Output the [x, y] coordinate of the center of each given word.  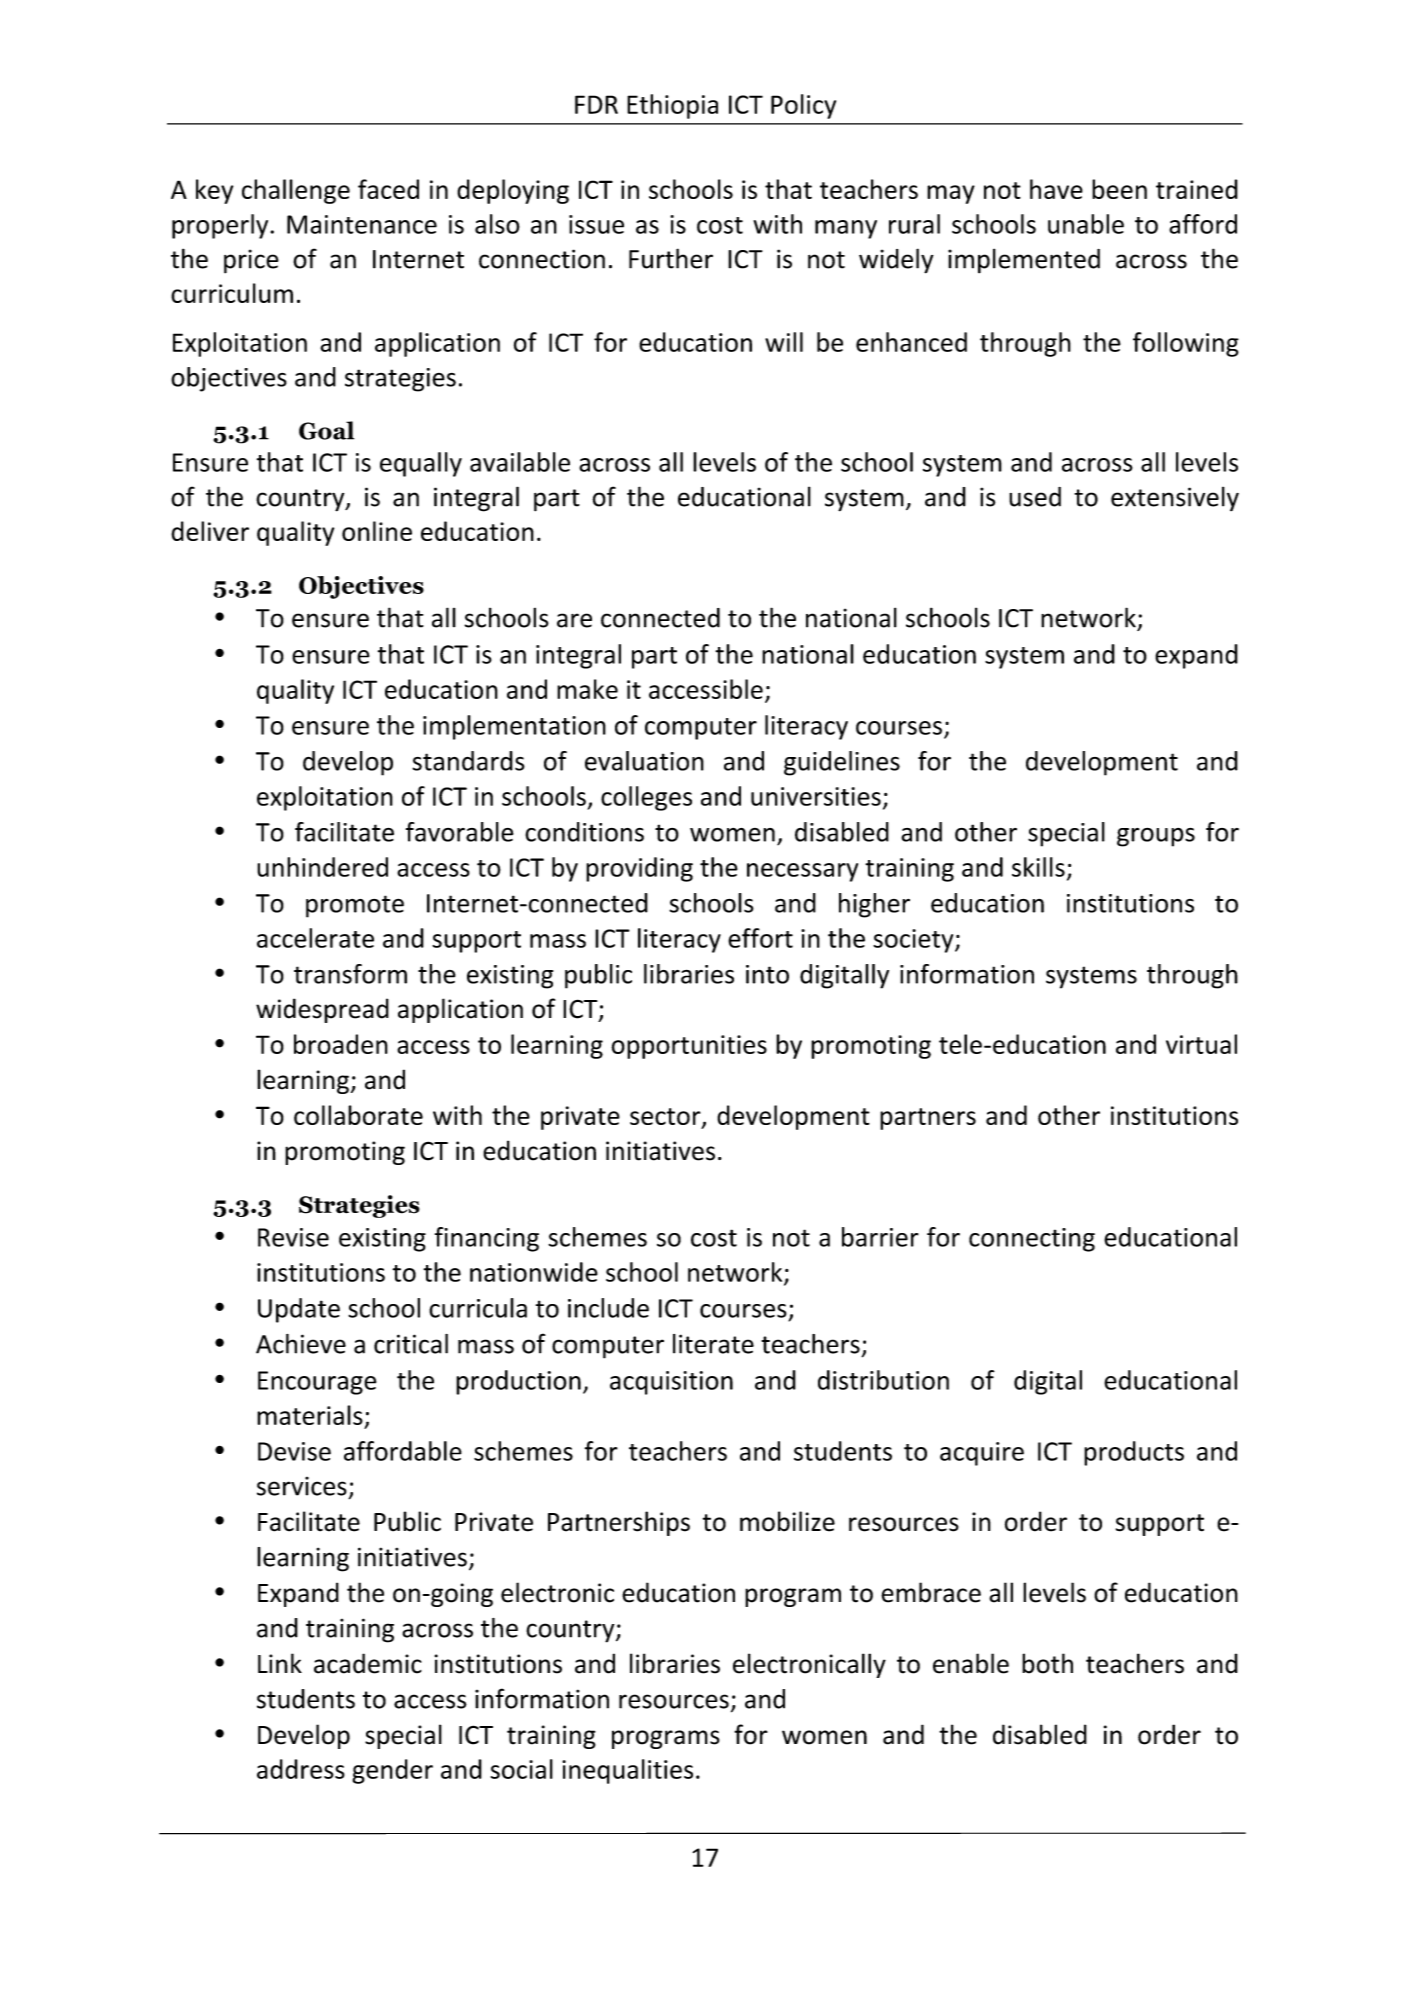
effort [760, 938]
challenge [296, 191]
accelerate [315, 938]
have [1056, 189]
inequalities [627, 1771]
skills [1038, 867]
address [301, 1769]
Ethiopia [672, 106]
